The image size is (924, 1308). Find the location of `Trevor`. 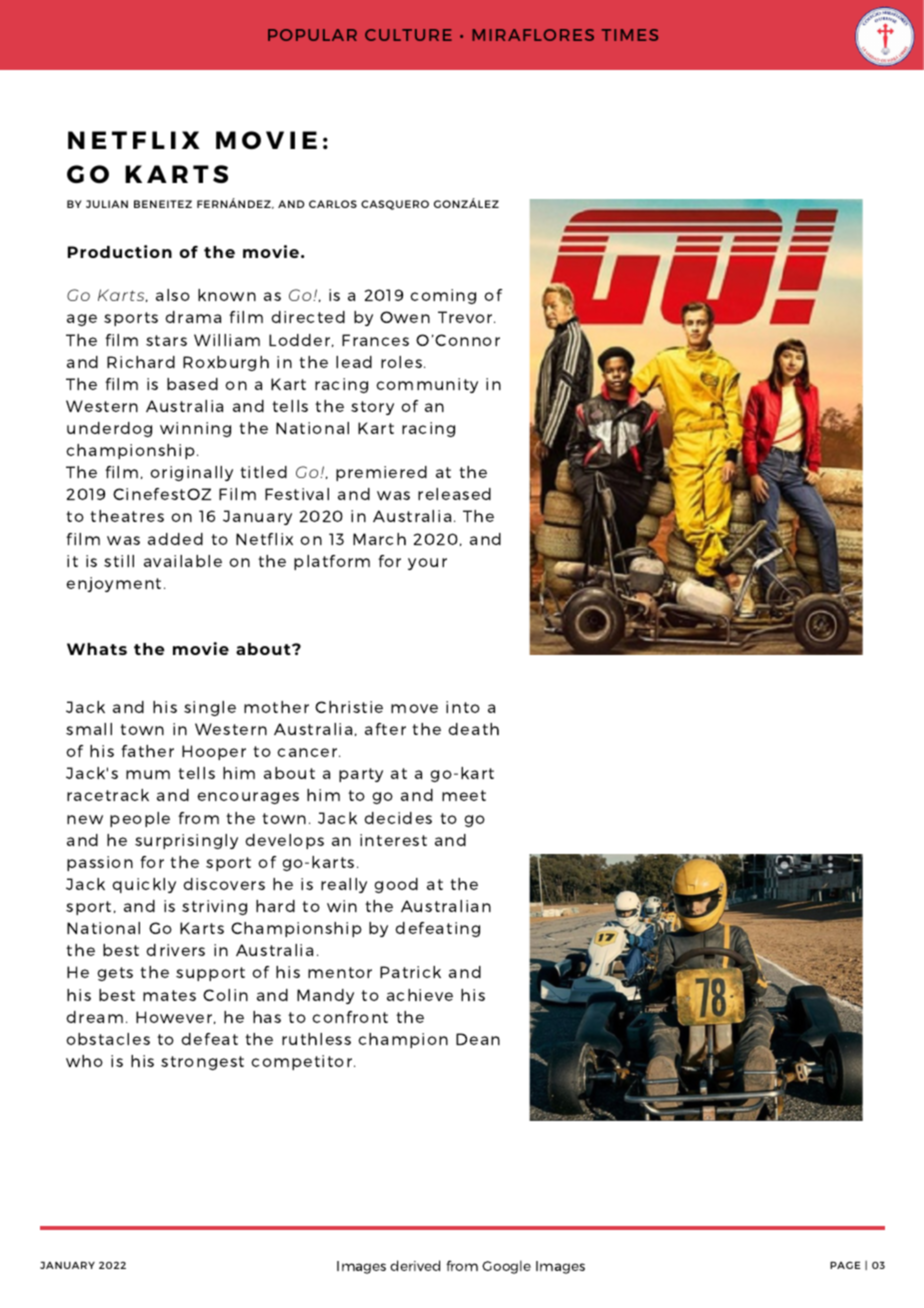

Trevor is located at coordinates (466, 317).
